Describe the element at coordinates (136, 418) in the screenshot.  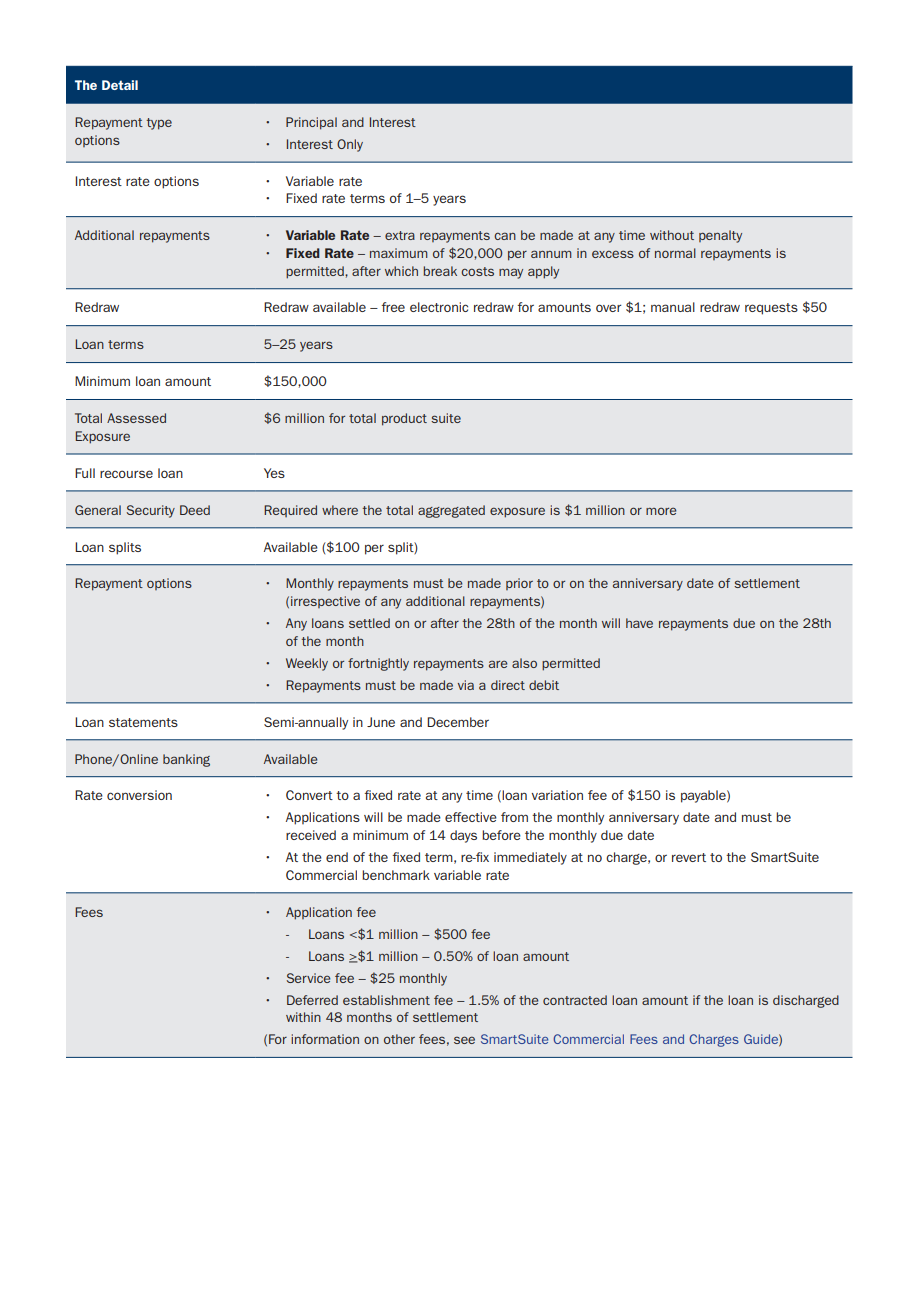
I see `Assessed` at that location.
